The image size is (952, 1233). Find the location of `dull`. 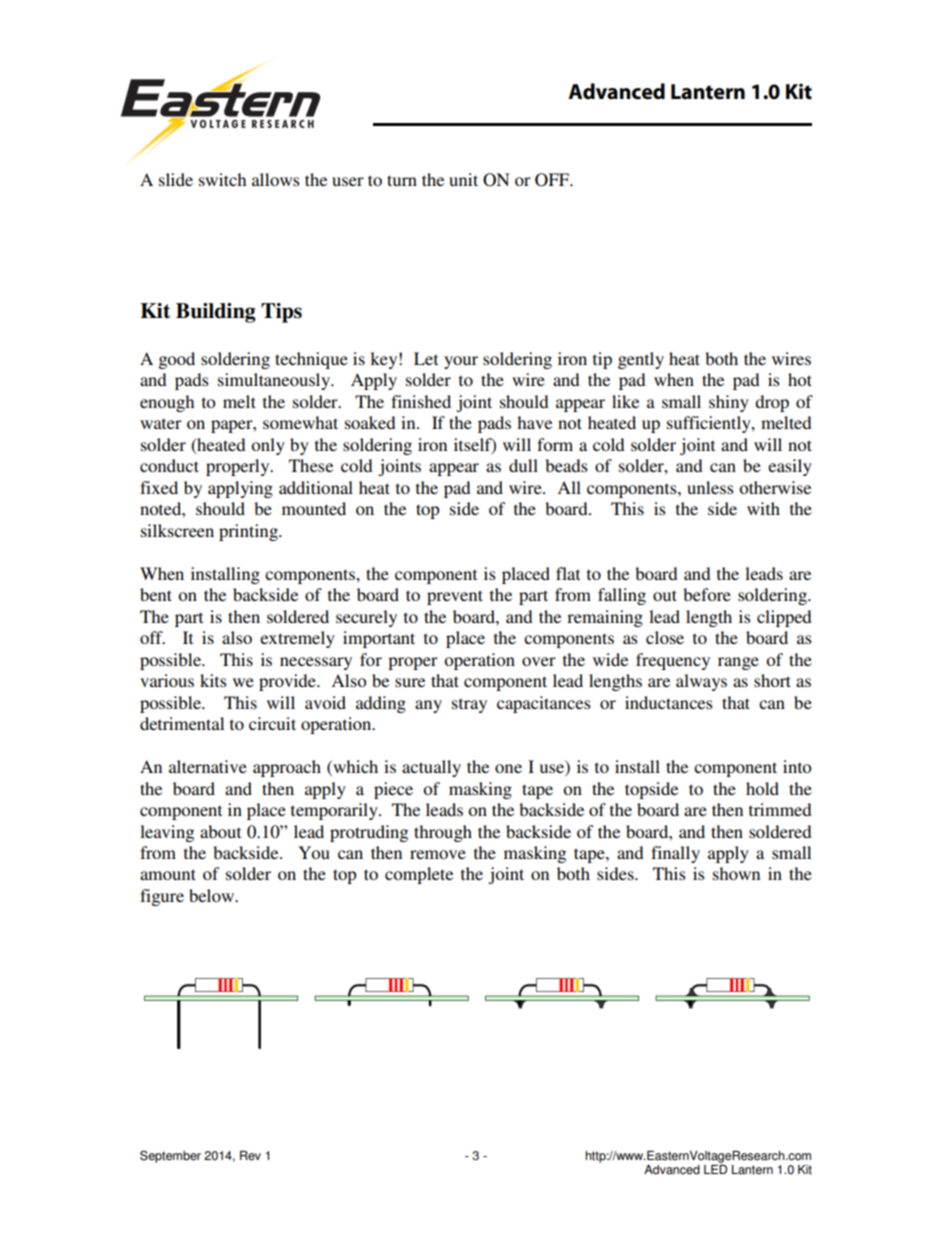

dull is located at coordinates (523, 465).
